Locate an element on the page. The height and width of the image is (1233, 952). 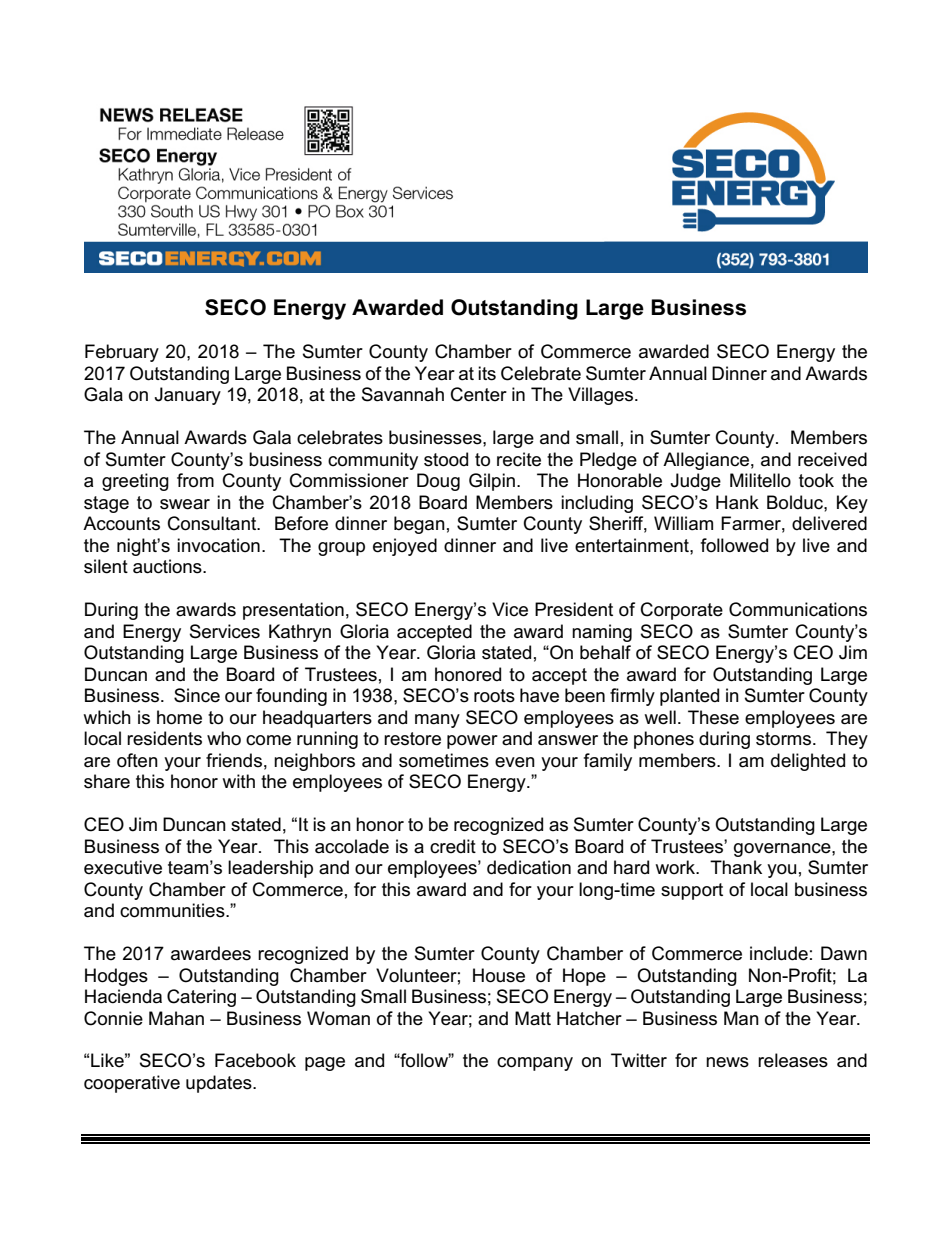
updates is located at coordinates (220, 1084).
